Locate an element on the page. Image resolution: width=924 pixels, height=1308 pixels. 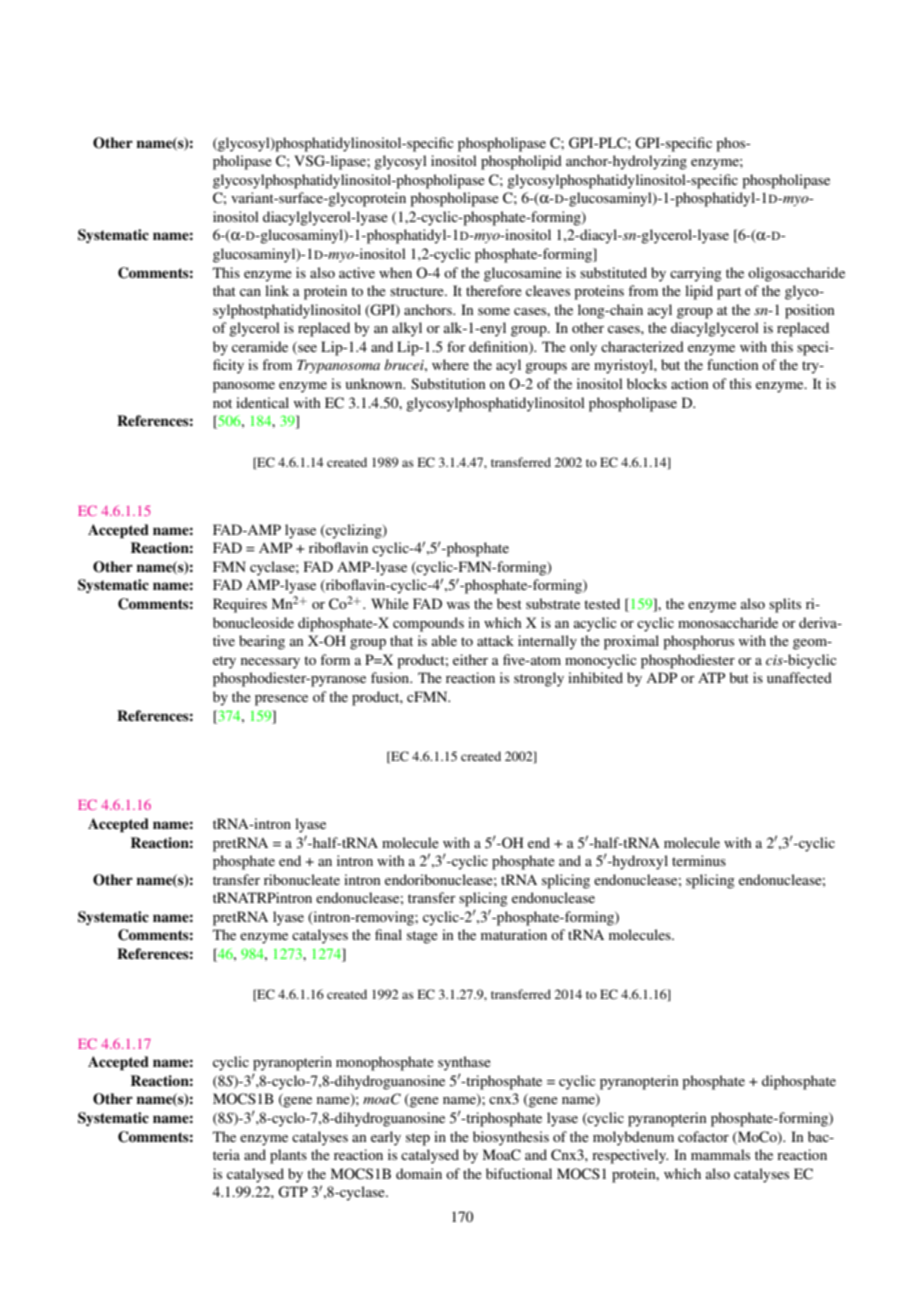
therefore is located at coordinates (494, 290).
